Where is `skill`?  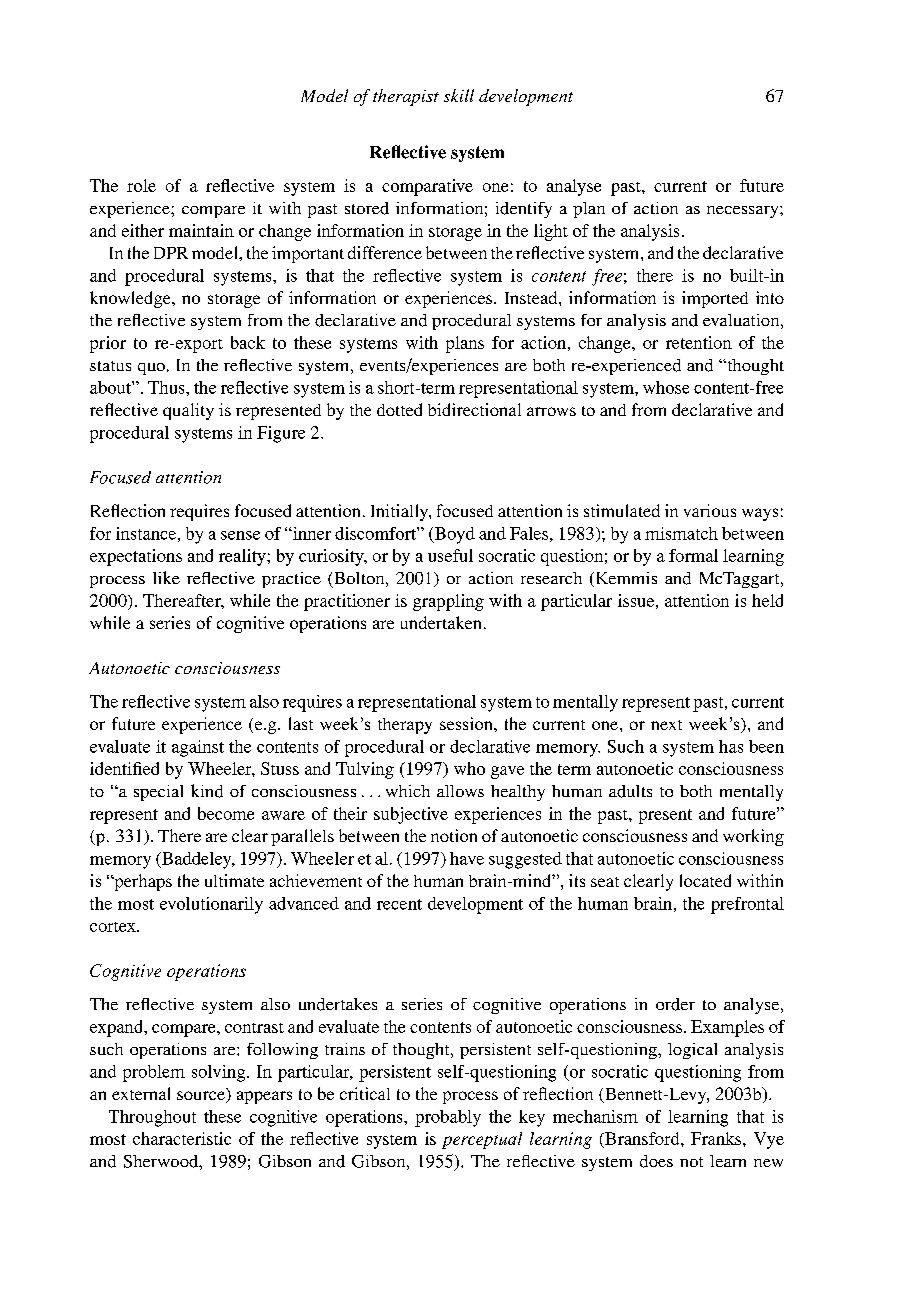
skill is located at coordinates (459, 95).
